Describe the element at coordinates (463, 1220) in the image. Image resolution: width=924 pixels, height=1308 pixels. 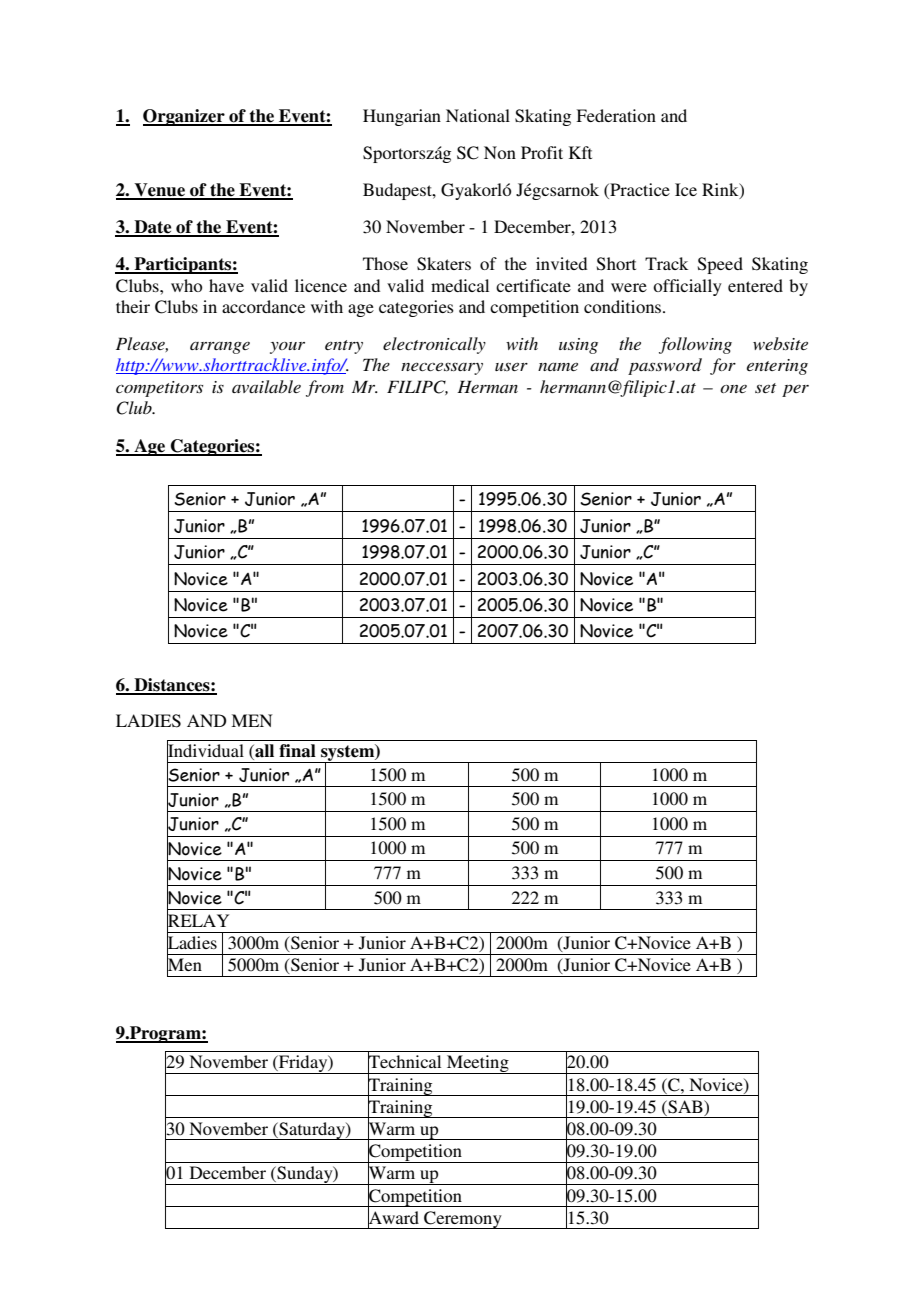
I see `Ceremony` at that location.
